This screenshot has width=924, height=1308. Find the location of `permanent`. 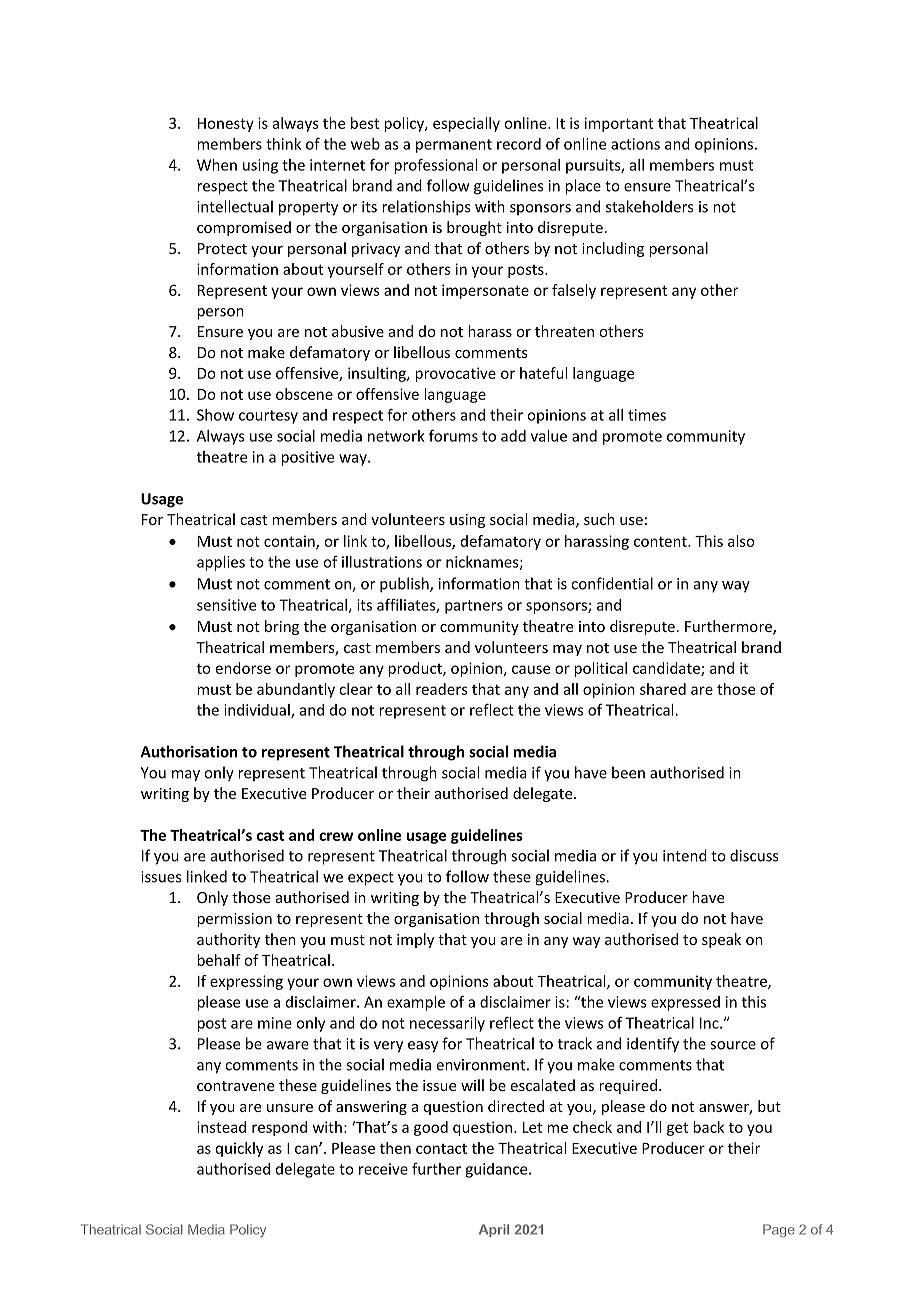

permanent is located at coordinates (454, 146).
